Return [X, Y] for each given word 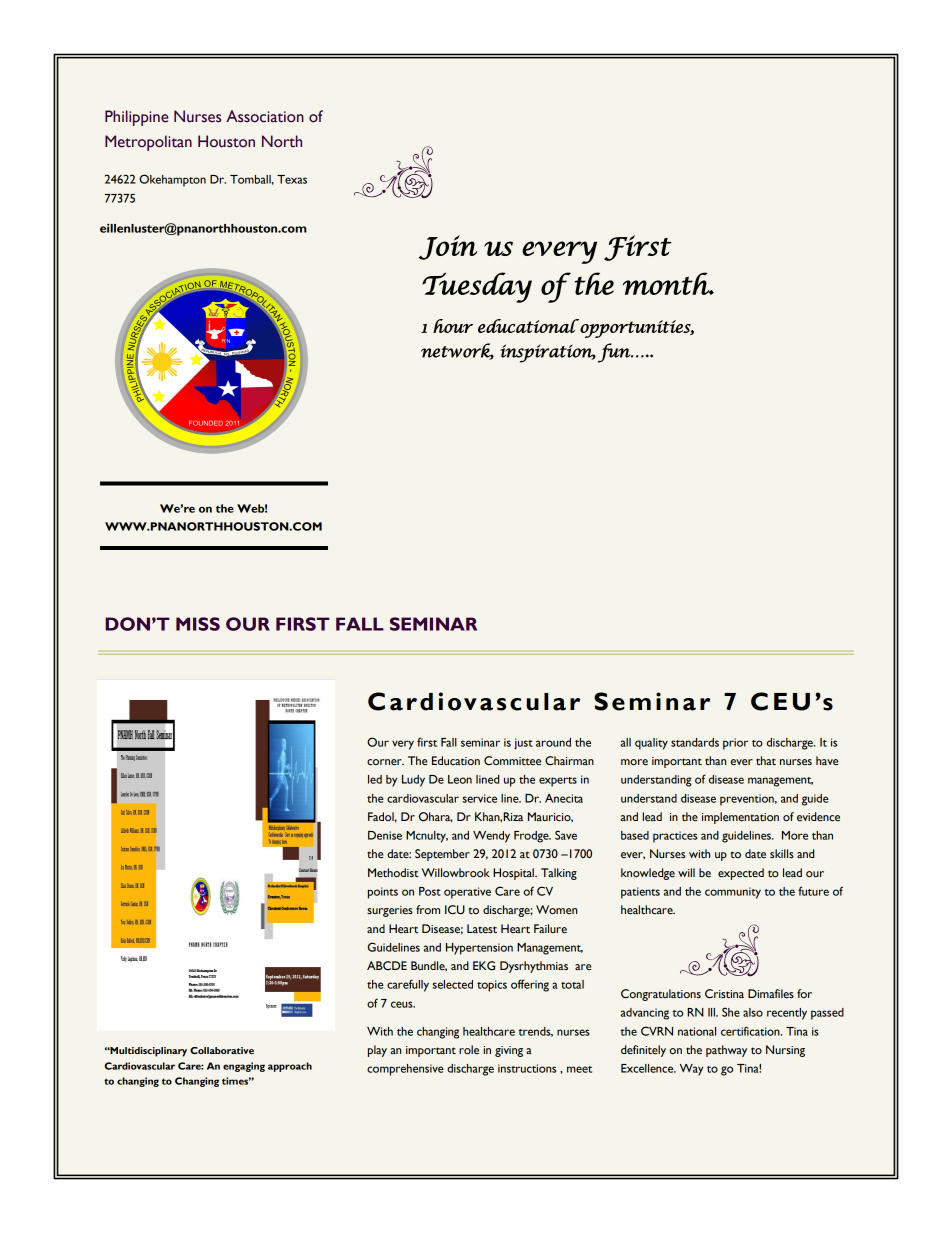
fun [615, 353]
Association [265, 116]
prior [735, 744]
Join [448, 247]
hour [453, 326]
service [480, 798]
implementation [740, 818]
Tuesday [477, 287]
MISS [198, 624]
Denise [385, 835]
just [523, 744]
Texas [292, 179]
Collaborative [222, 1050]
